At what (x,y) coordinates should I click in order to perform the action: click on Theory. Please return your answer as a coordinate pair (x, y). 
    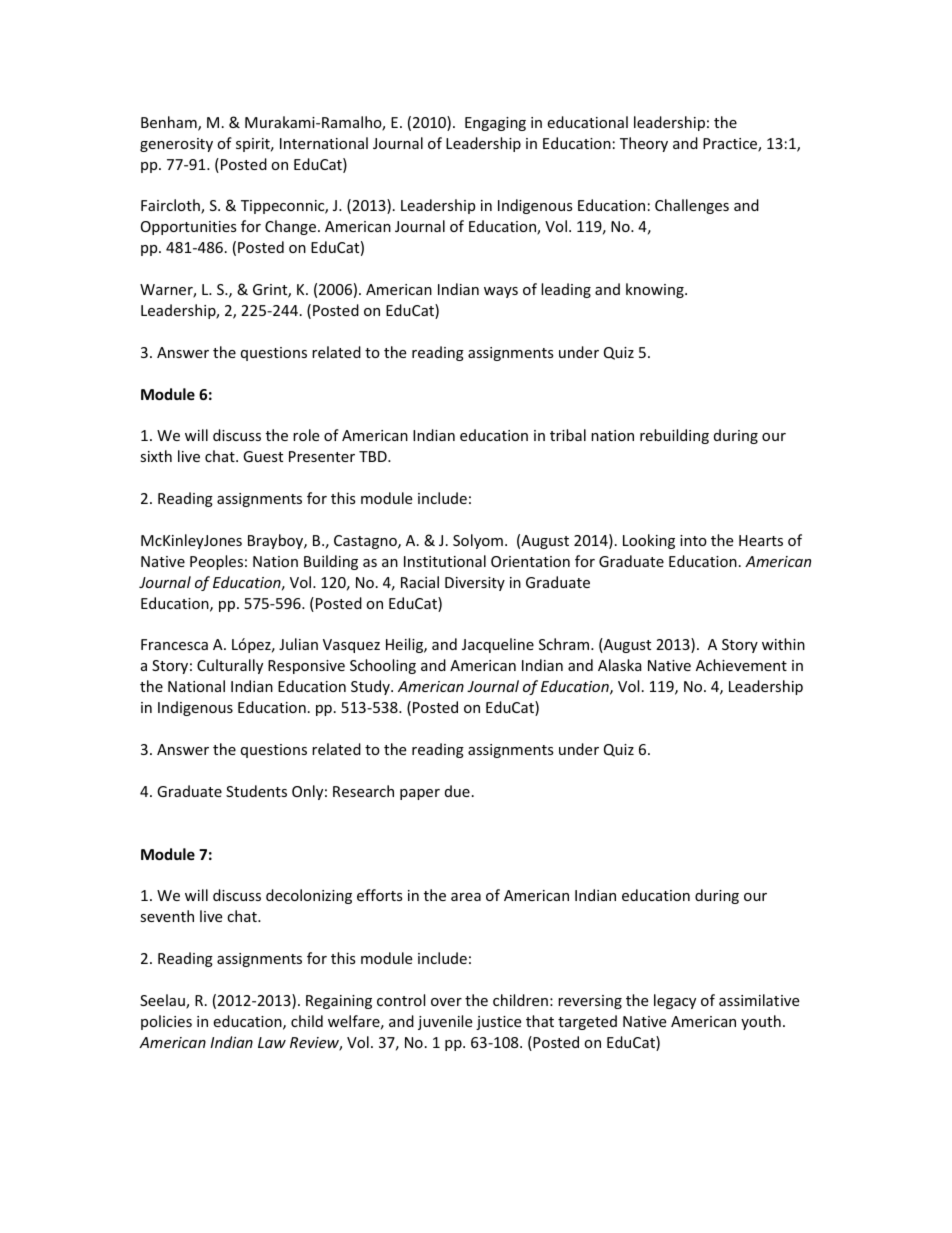
    Looking at the image, I should click on (644, 144).
